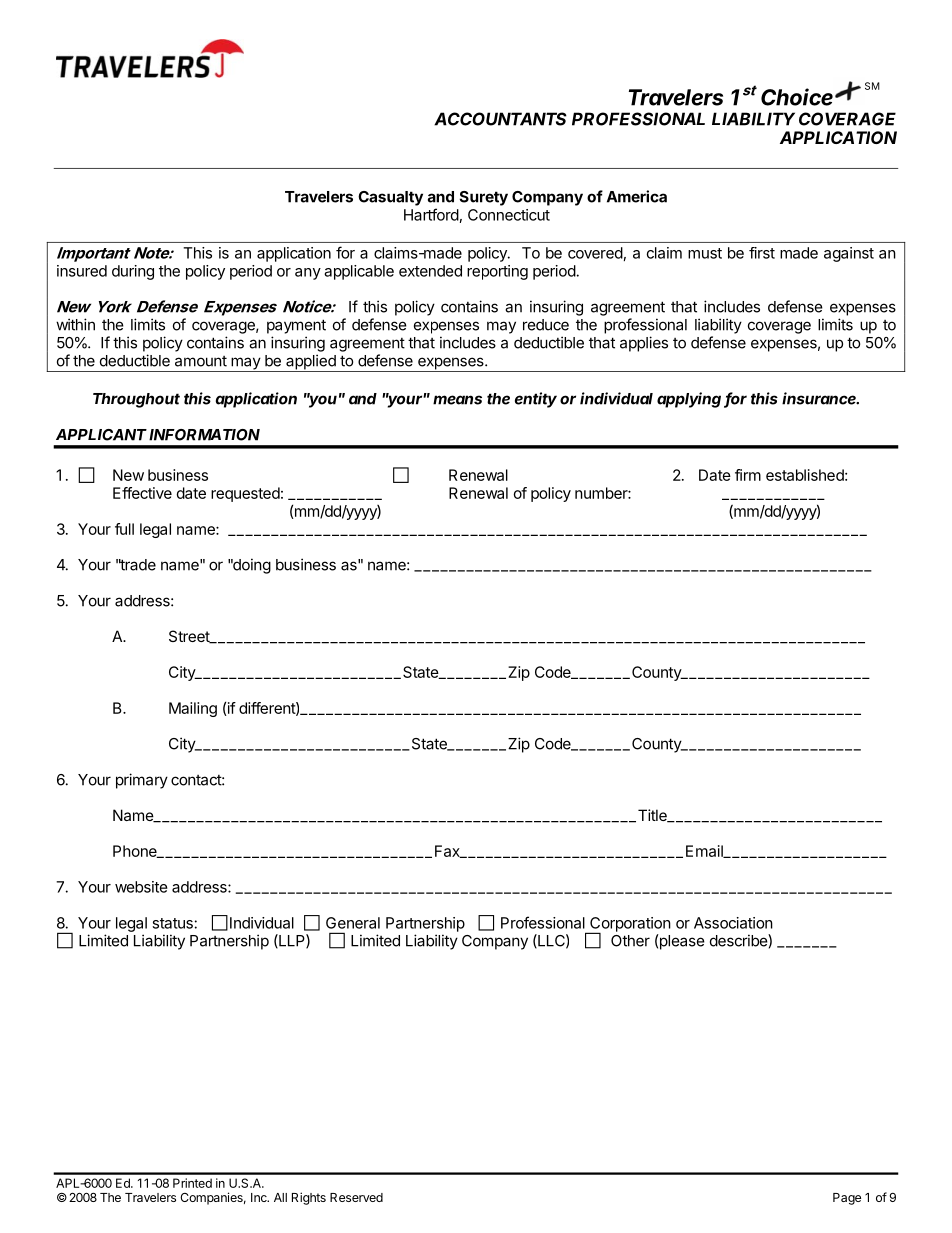 This screenshot has height=1233, width=952. Describe the element at coordinates (172, 923) in the screenshot. I see `status` at that location.
